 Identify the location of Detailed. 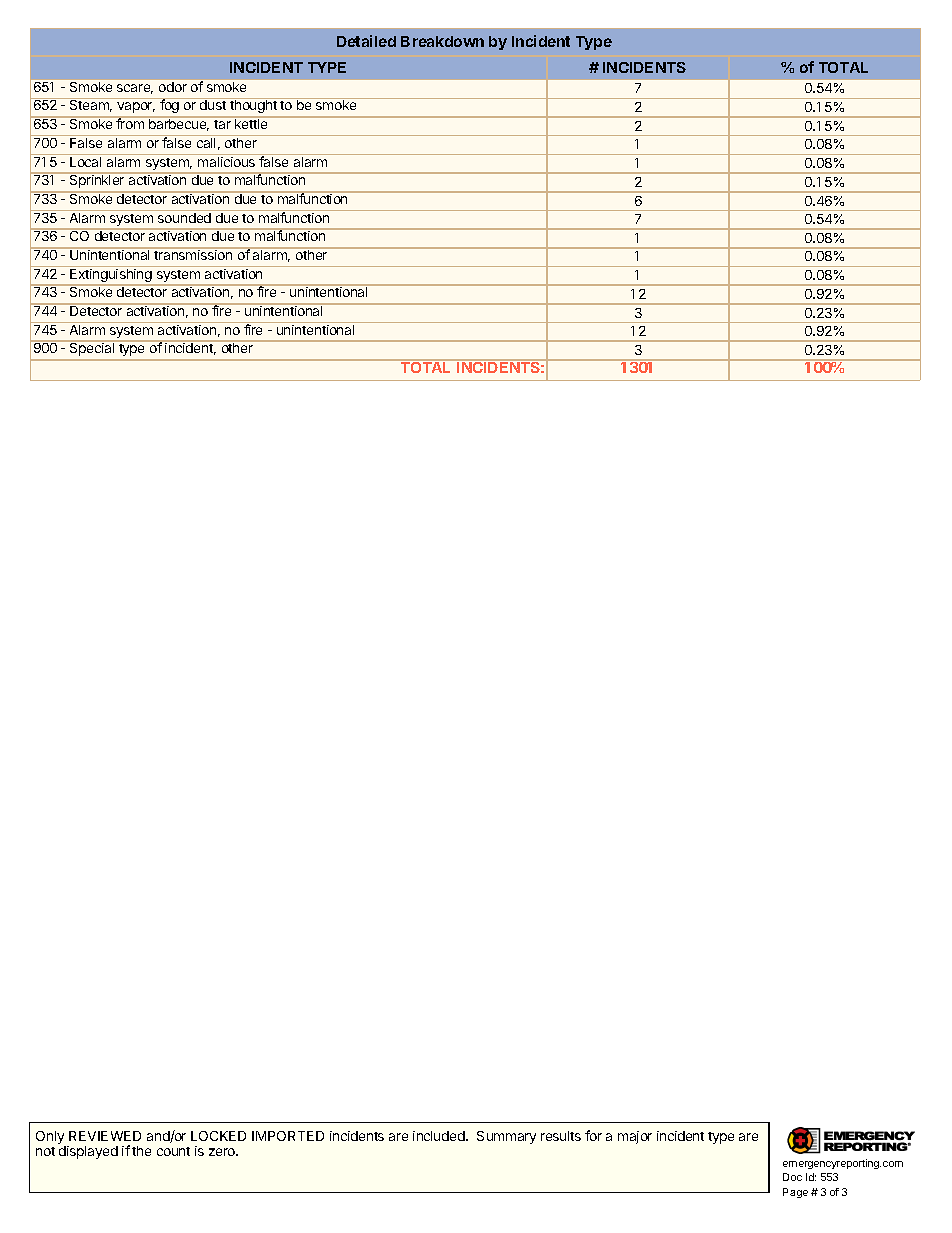
(366, 41).
